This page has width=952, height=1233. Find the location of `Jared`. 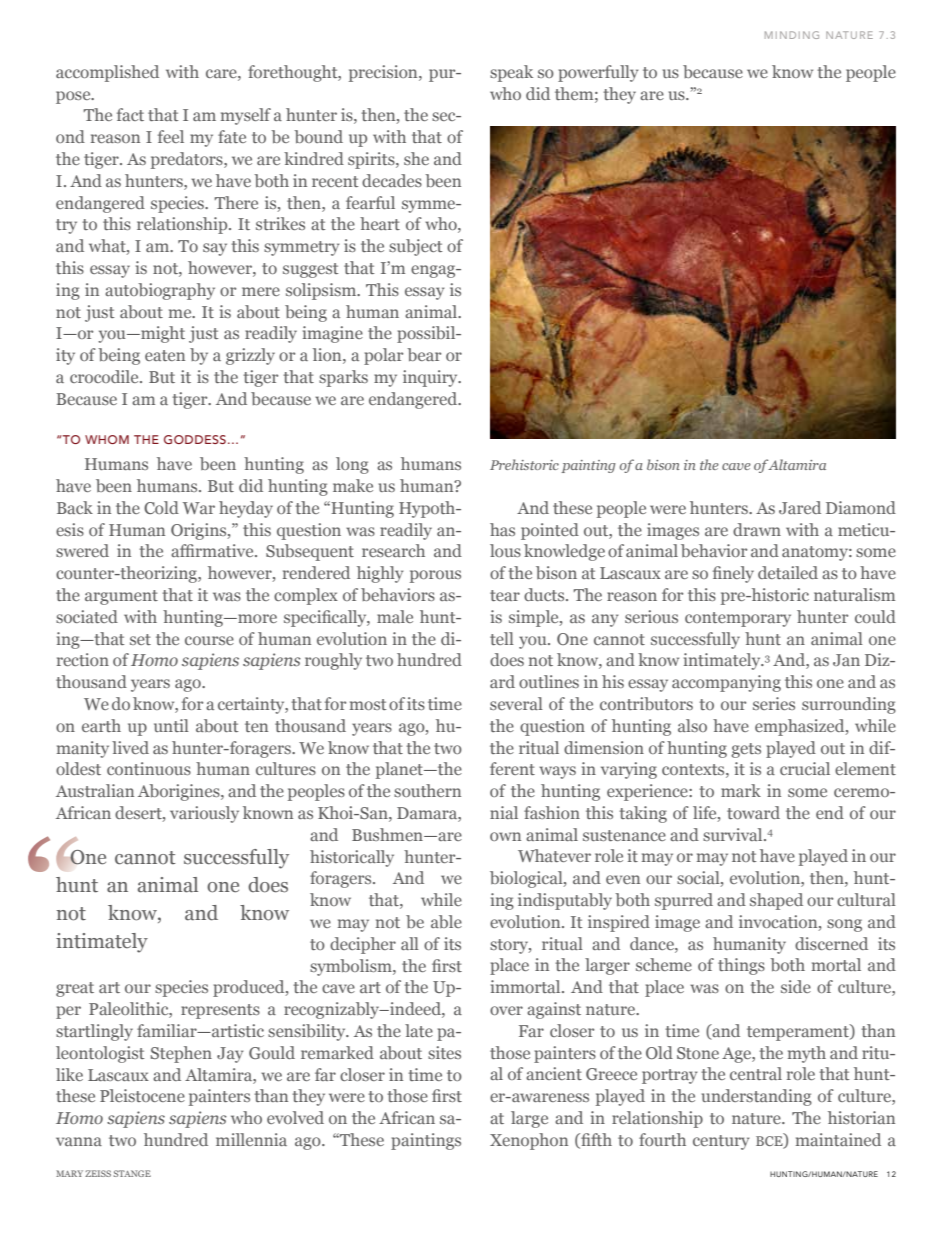

Jared is located at coordinates (800, 507).
